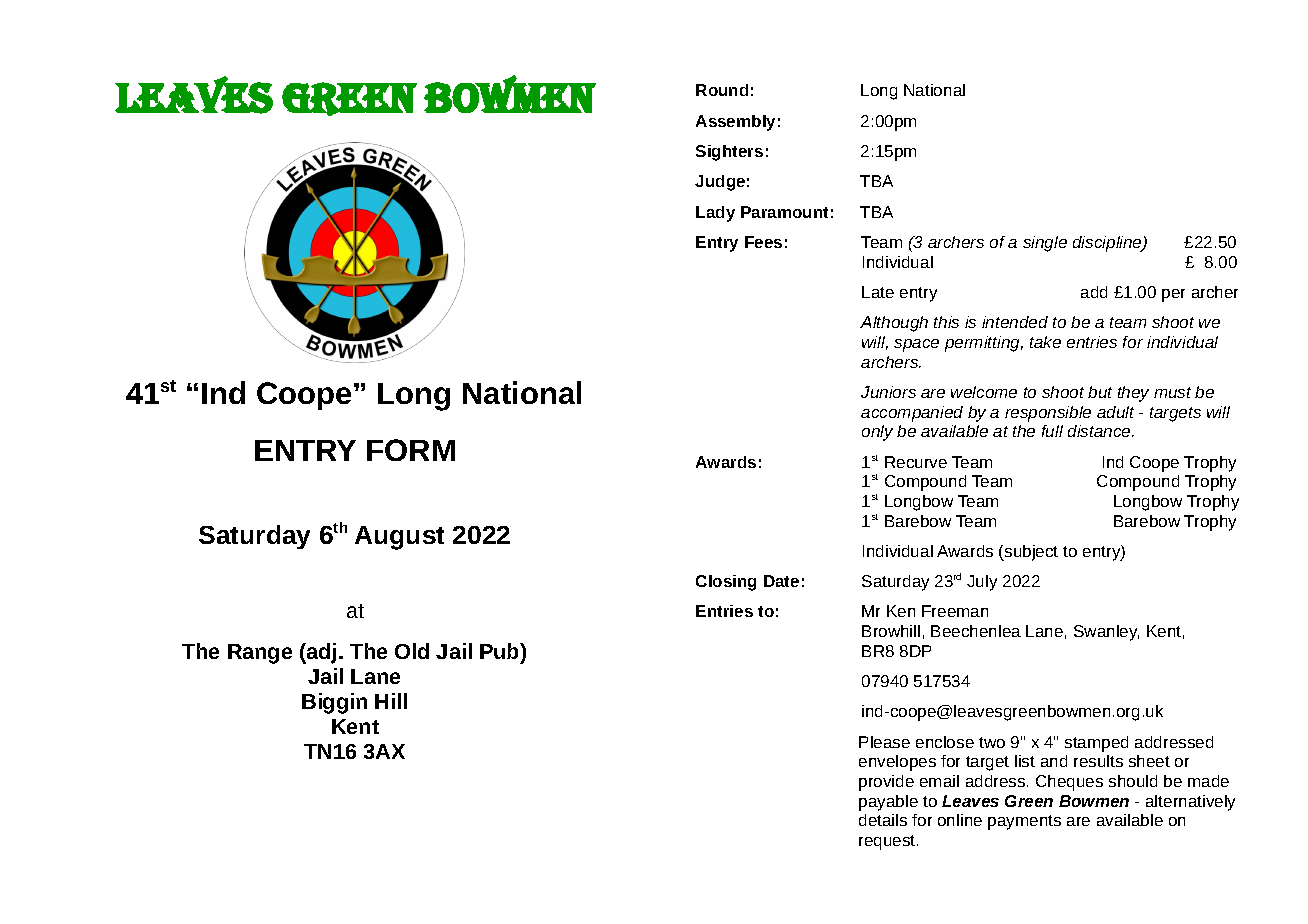 The width and height of the page is (1308, 924). What do you see at coordinates (1030, 553) in the page?
I see `subject` at bounding box center [1030, 553].
